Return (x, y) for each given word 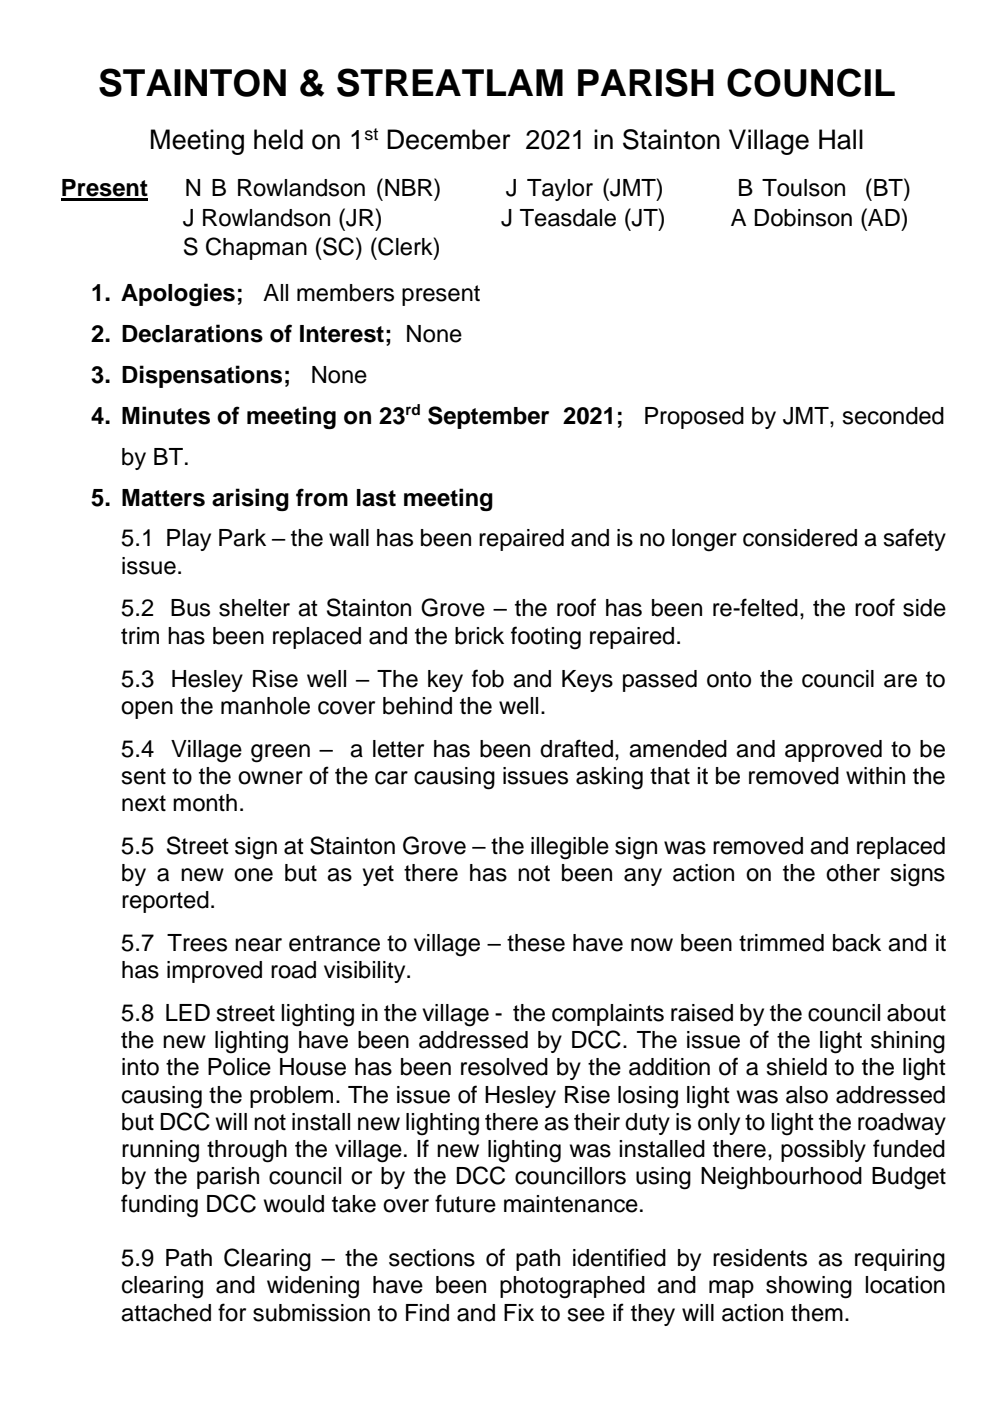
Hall (841, 139)
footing (546, 638)
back (857, 943)
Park (242, 538)
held (278, 139)
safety (914, 539)
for (232, 1312)
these (536, 943)
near (258, 945)
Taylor (560, 190)
